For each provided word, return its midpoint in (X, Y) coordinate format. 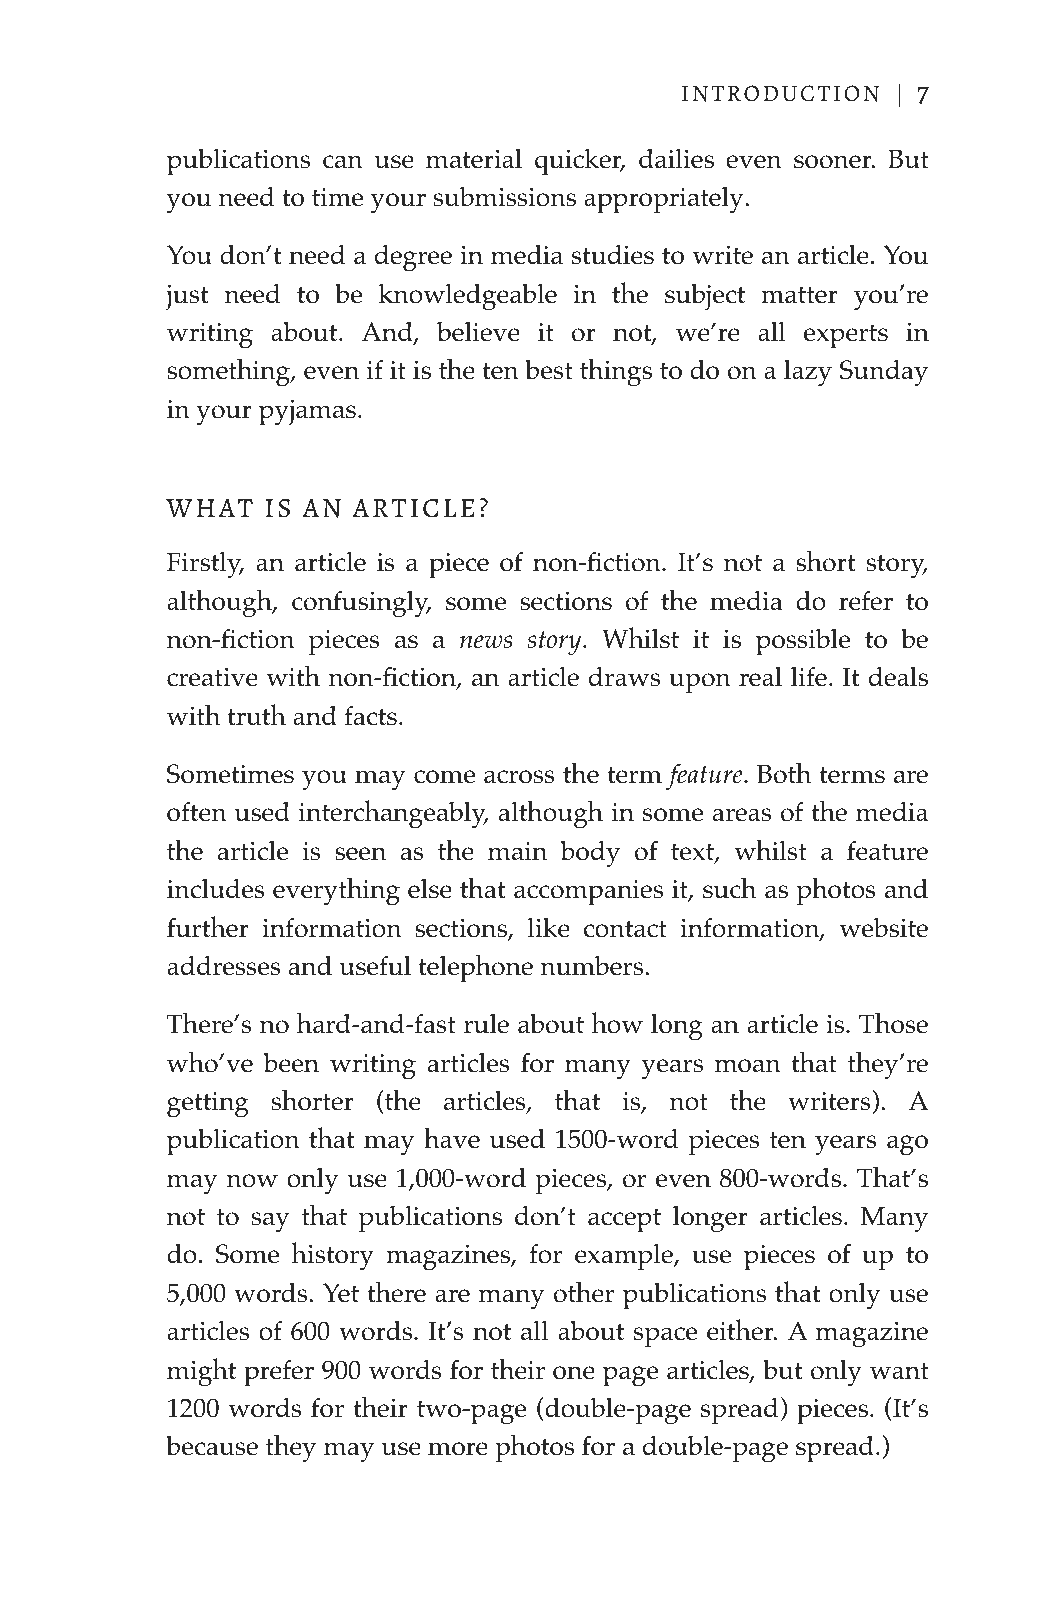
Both (784, 773)
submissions (504, 197)
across (519, 777)
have (452, 1138)
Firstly (205, 565)
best (549, 370)
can (343, 162)
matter (799, 295)
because (212, 1446)
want (899, 1370)
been (291, 1063)
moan (748, 1066)
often (197, 811)
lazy (808, 373)
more (458, 1449)
